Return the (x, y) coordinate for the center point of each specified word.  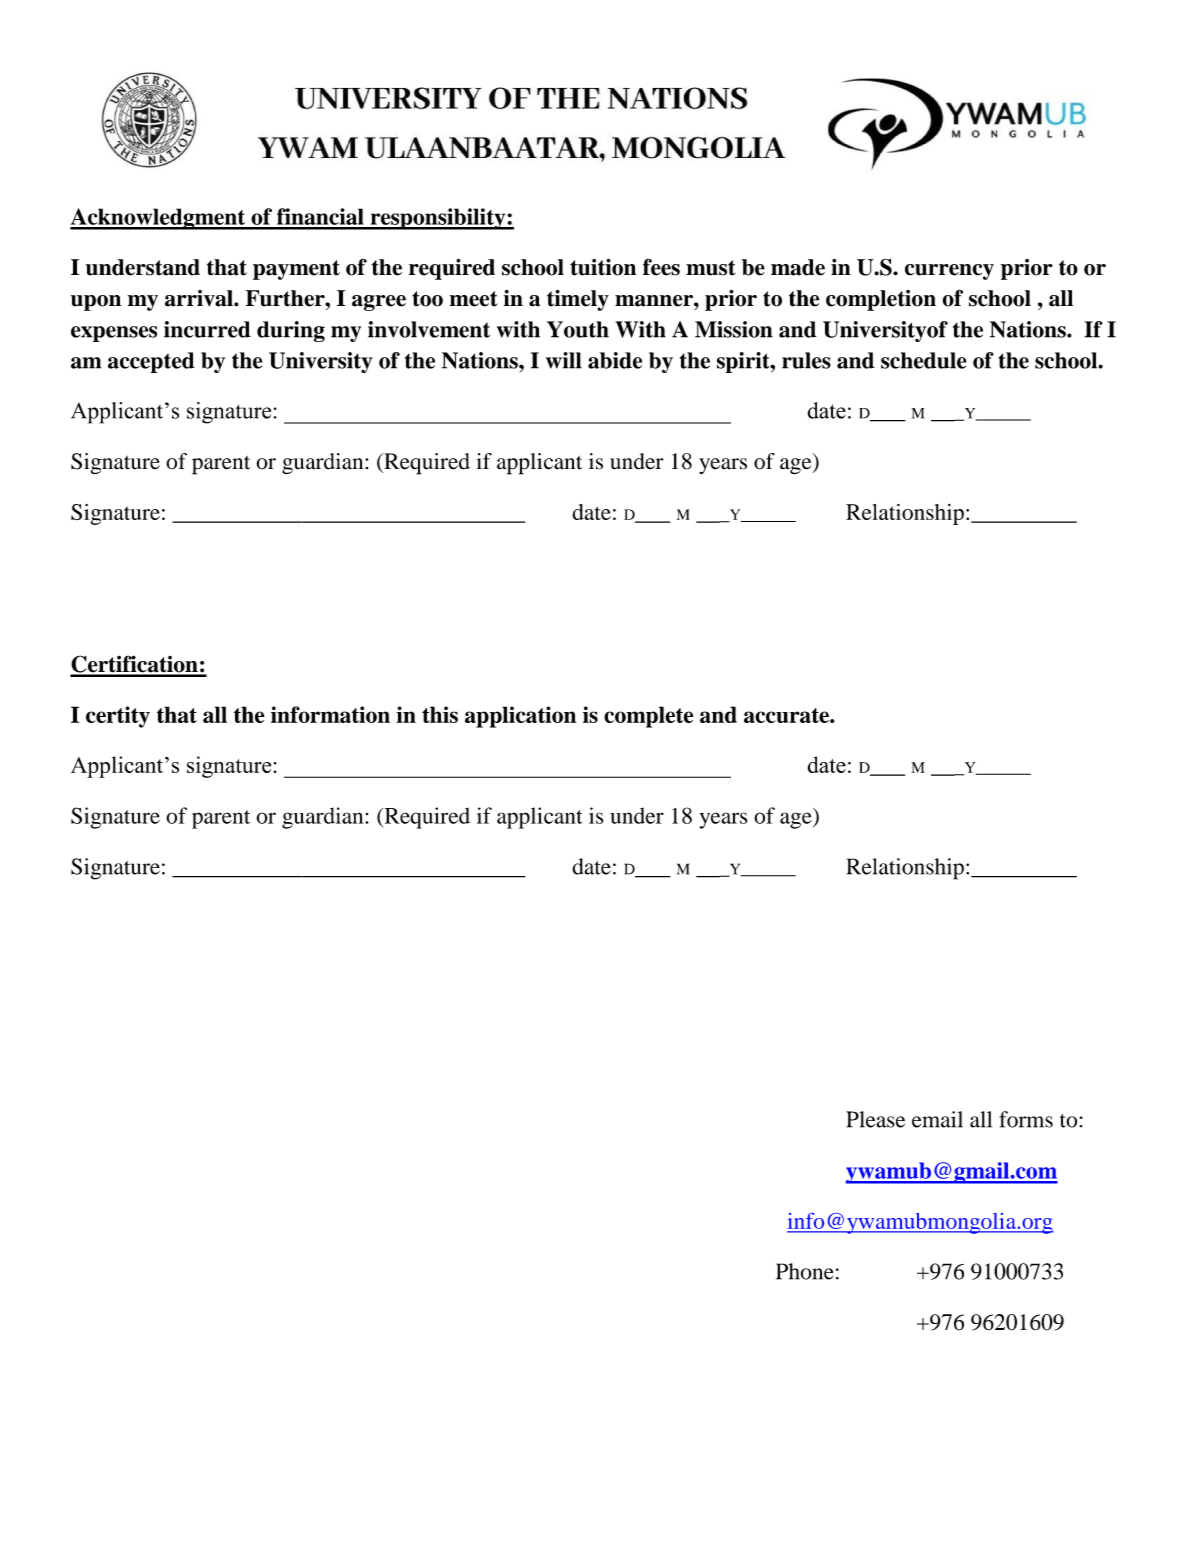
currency (949, 272)
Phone (805, 1271)
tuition (603, 267)
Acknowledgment (159, 219)
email (937, 1119)
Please (875, 1119)
